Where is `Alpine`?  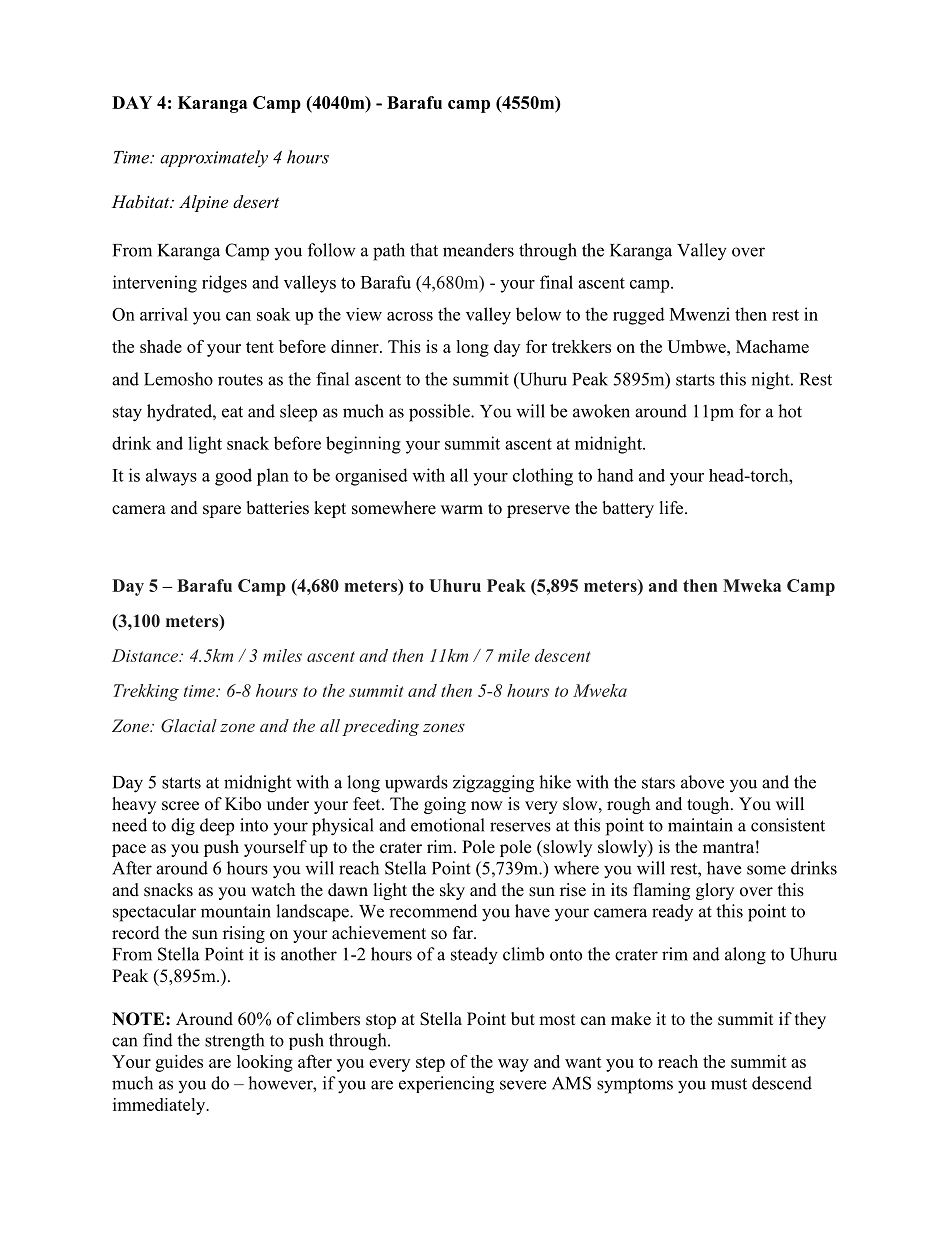 Alpine is located at coordinates (203, 203).
